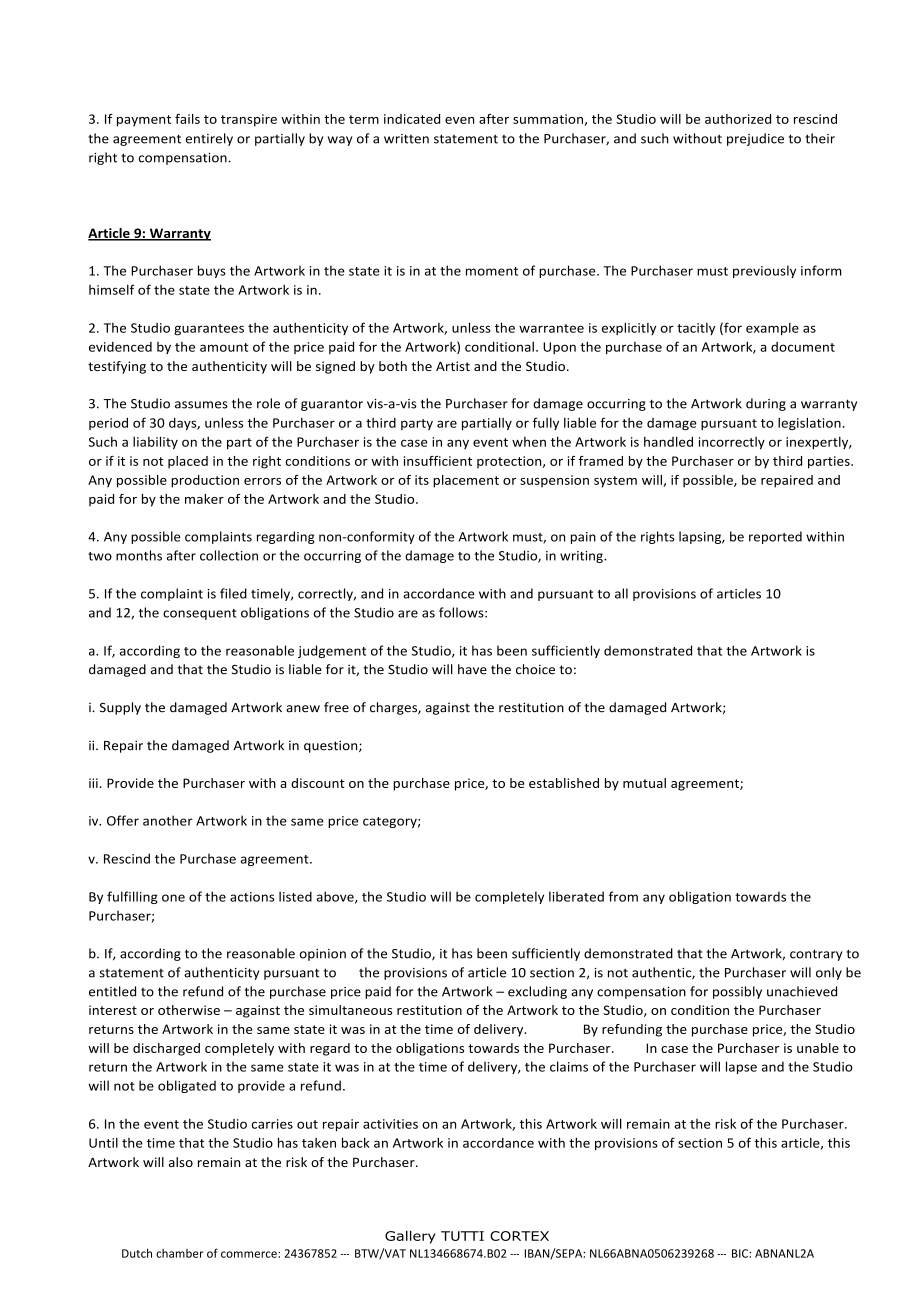  I want to click on possibly, so click(737, 992).
